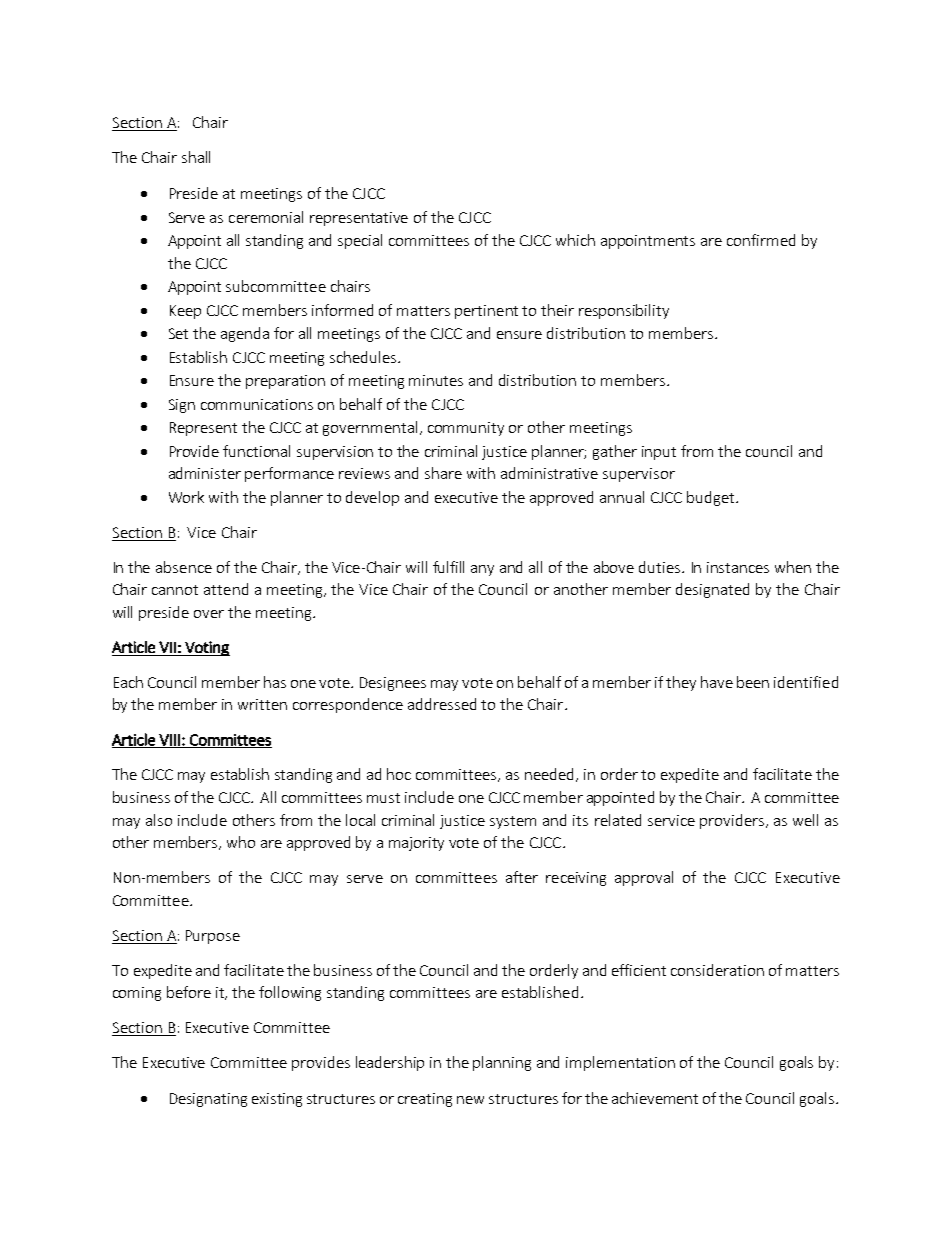  What do you see at coordinates (277, 1100) in the screenshot?
I see `existing` at bounding box center [277, 1100].
